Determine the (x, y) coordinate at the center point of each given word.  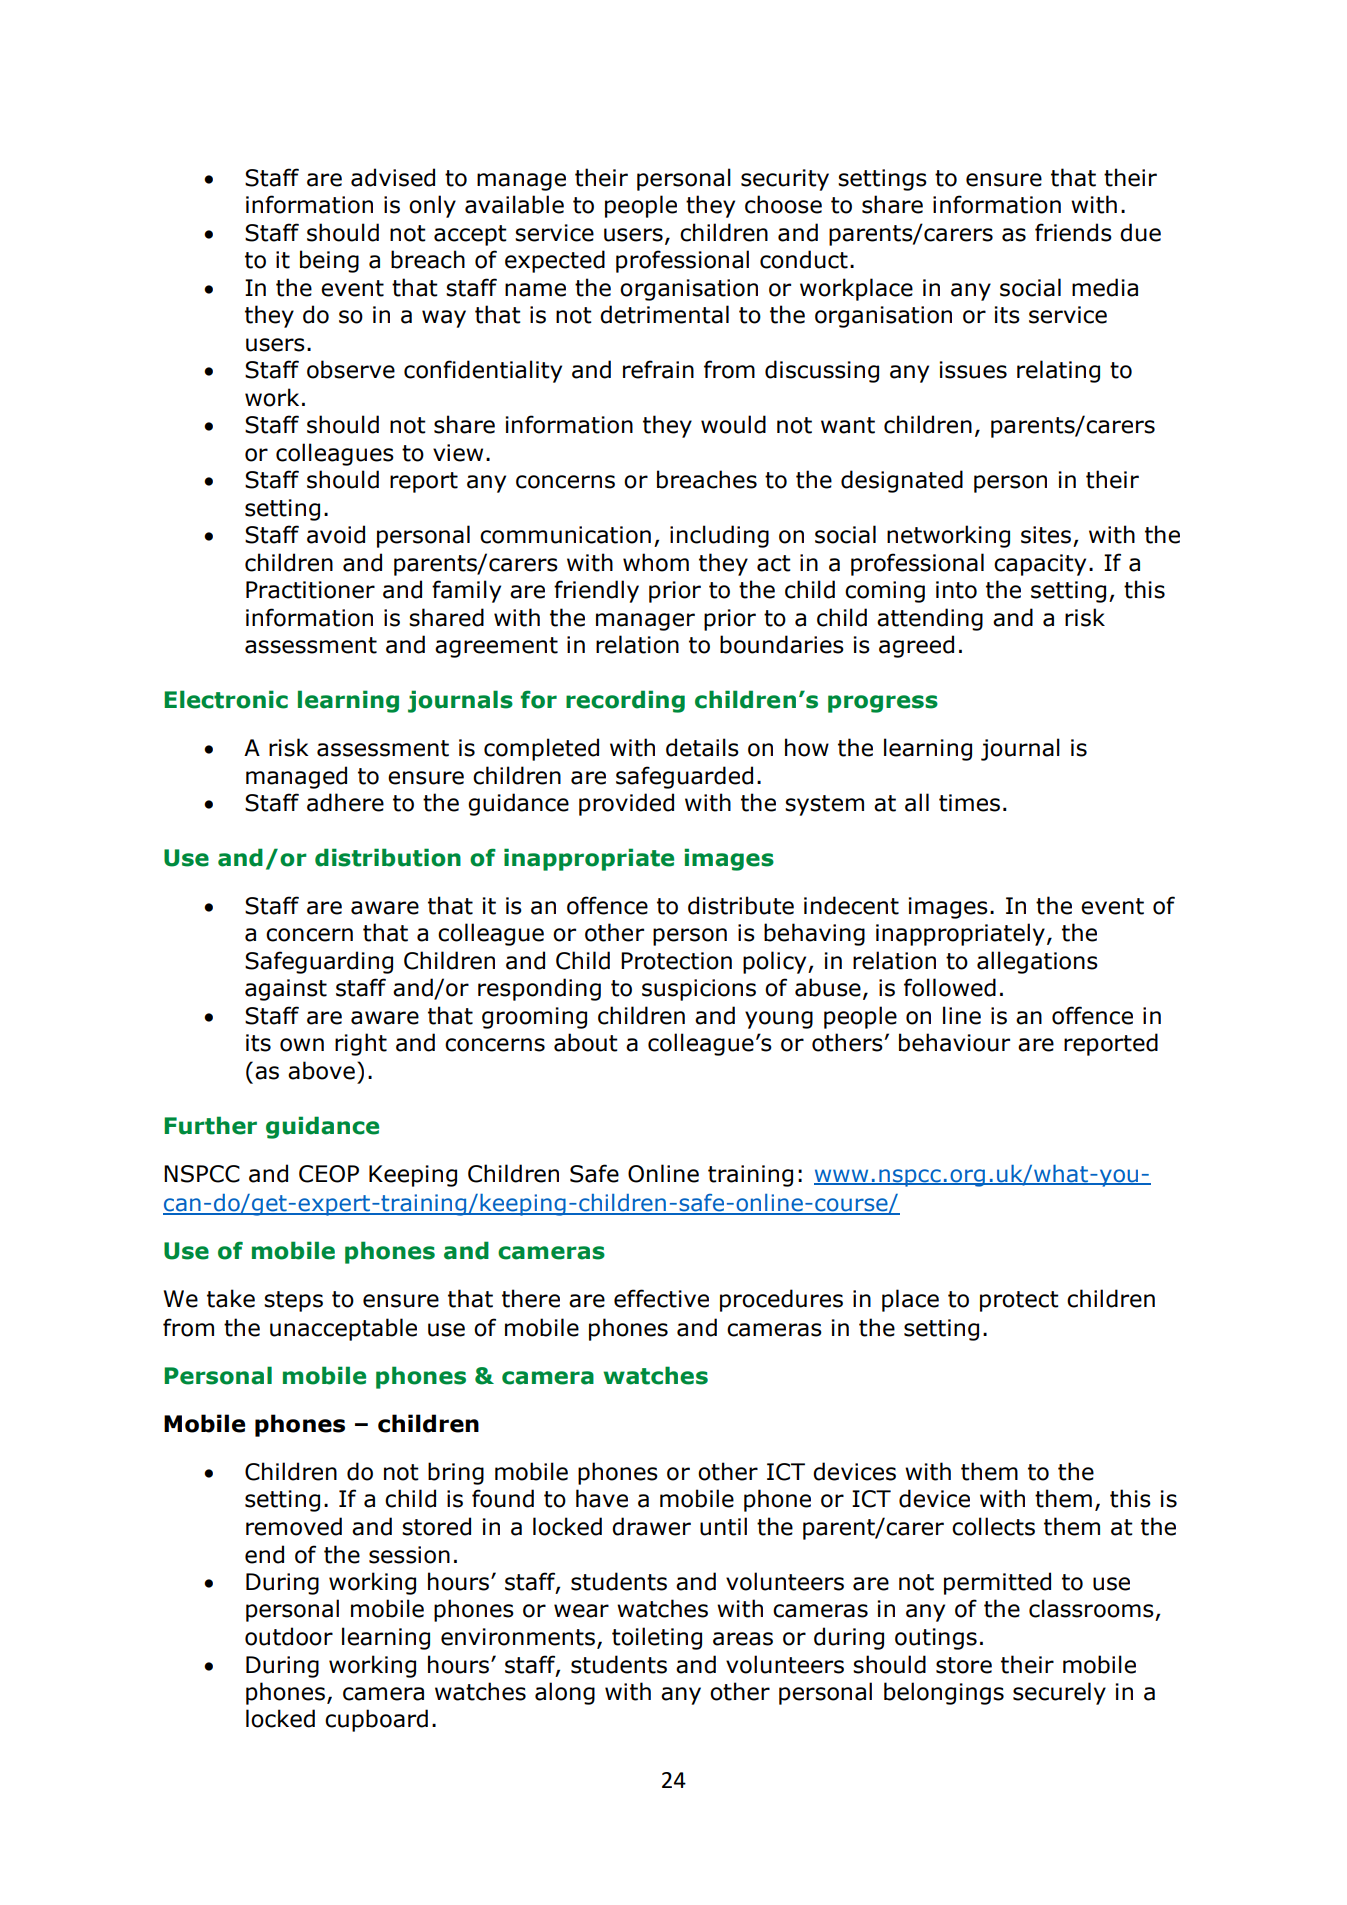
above (321, 1070)
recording (625, 701)
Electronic (226, 699)
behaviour (954, 1042)
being (329, 261)
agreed (916, 646)
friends (1073, 232)
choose (783, 204)
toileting (657, 1638)
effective (661, 1298)
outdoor (289, 1636)
